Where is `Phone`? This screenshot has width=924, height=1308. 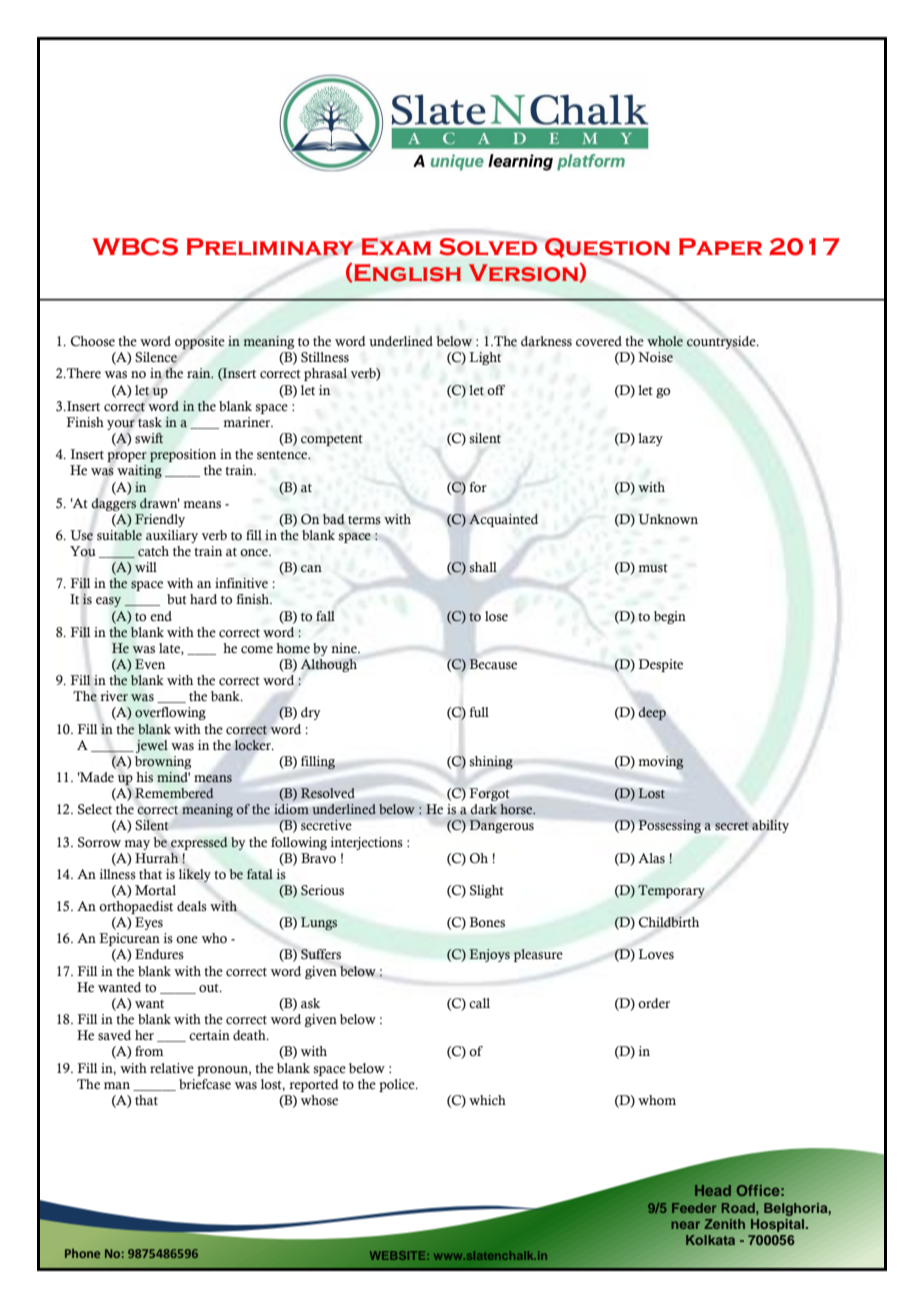 Phone is located at coordinates (82, 1253).
